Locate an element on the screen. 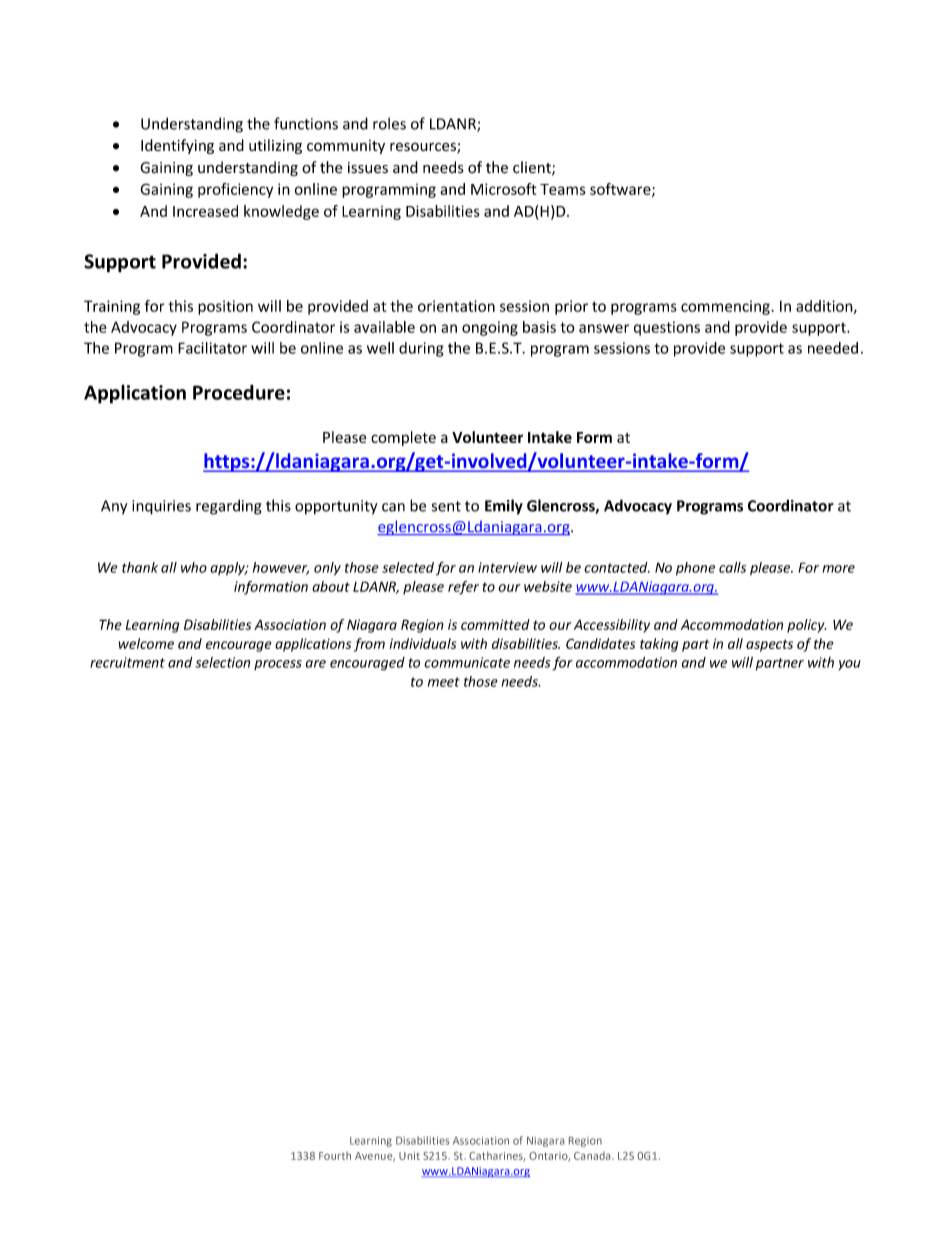  selection is located at coordinates (222, 662).
